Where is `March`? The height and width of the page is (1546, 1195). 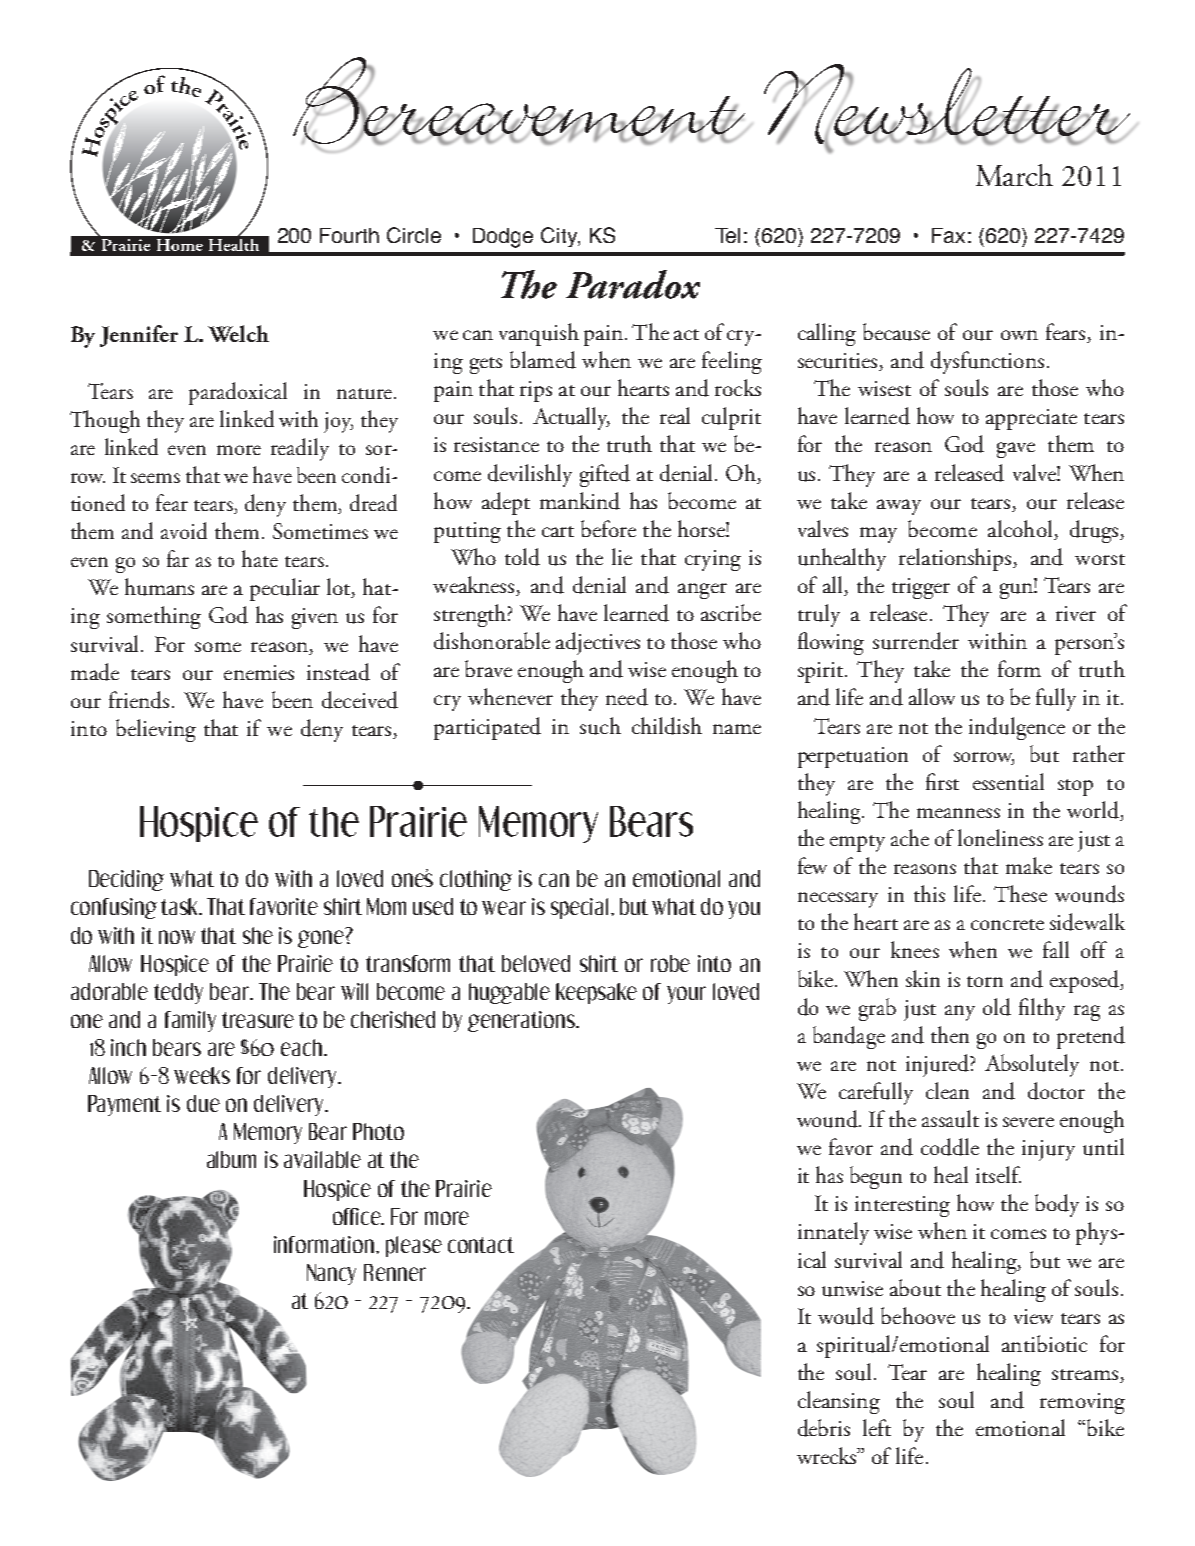 March is located at coordinates (1014, 175).
